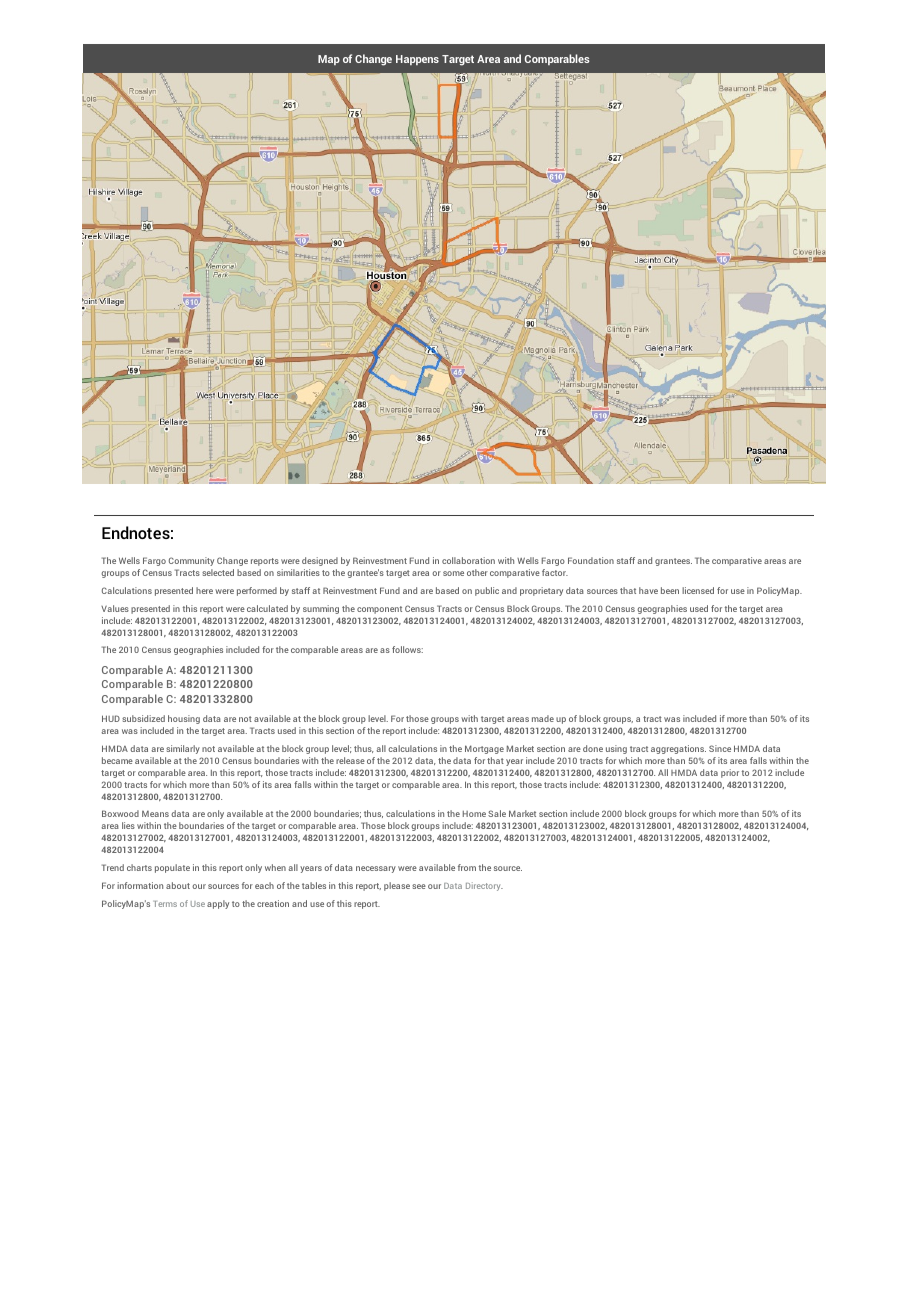  I want to click on designed, so click(320, 561).
